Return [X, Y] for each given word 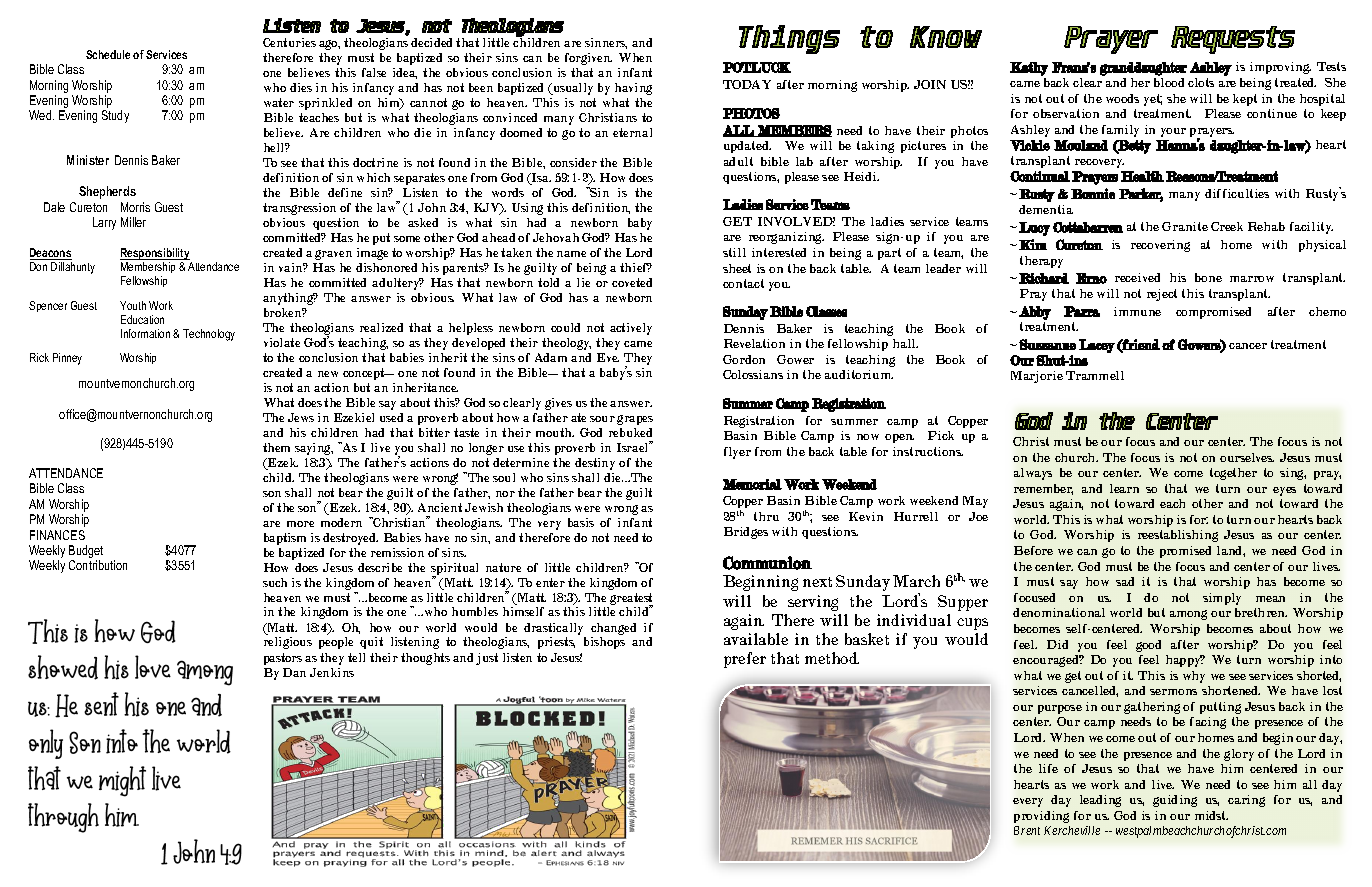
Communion [767, 563]
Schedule [108, 54]
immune [1137, 311]
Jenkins [332, 672]
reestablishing [1178, 536]
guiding [1175, 801]
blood [1169, 82]
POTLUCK [757, 67]
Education [142, 319]
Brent [1027, 830]
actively [631, 329]
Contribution [98, 565]
